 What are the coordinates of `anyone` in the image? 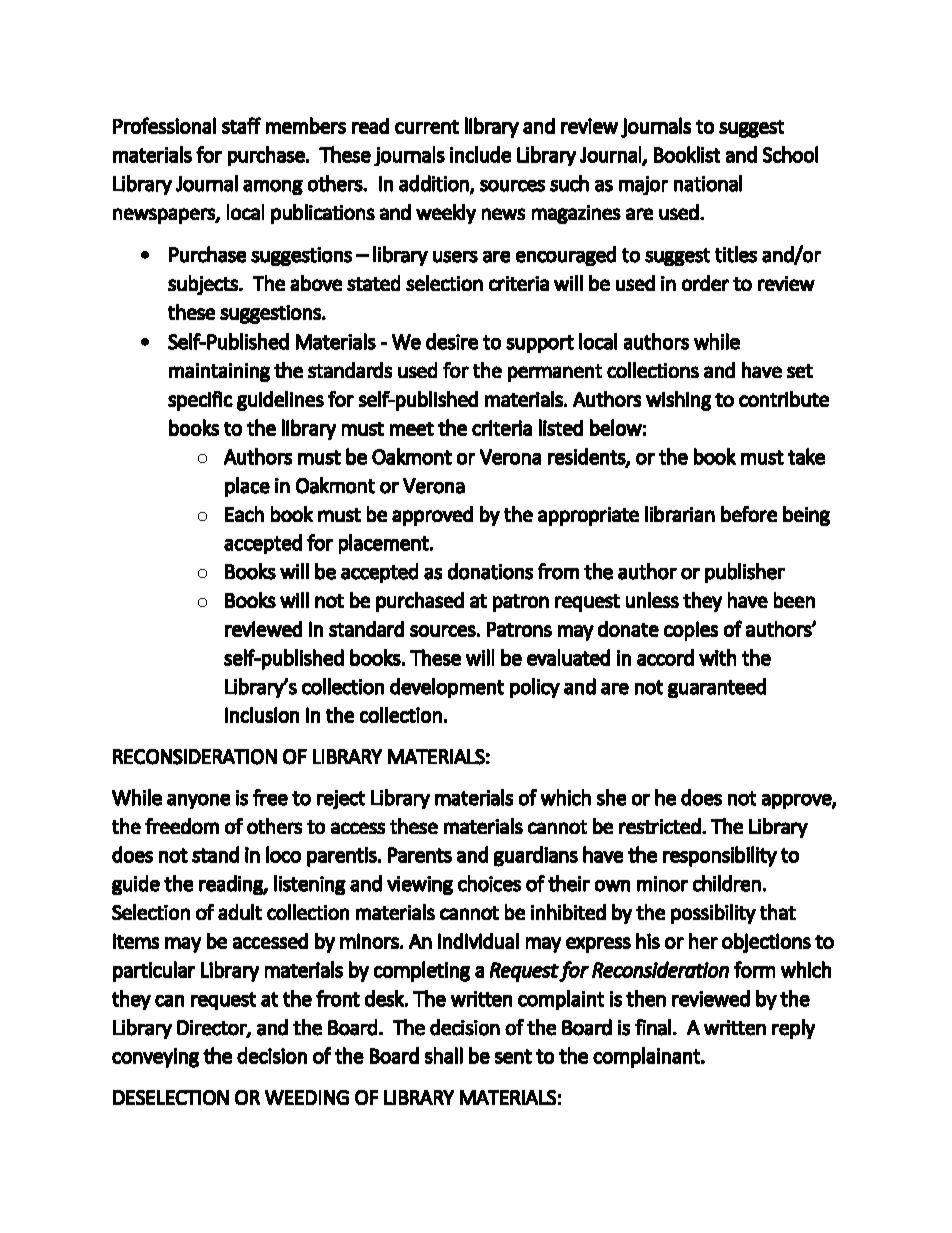 It's located at (198, 801).
